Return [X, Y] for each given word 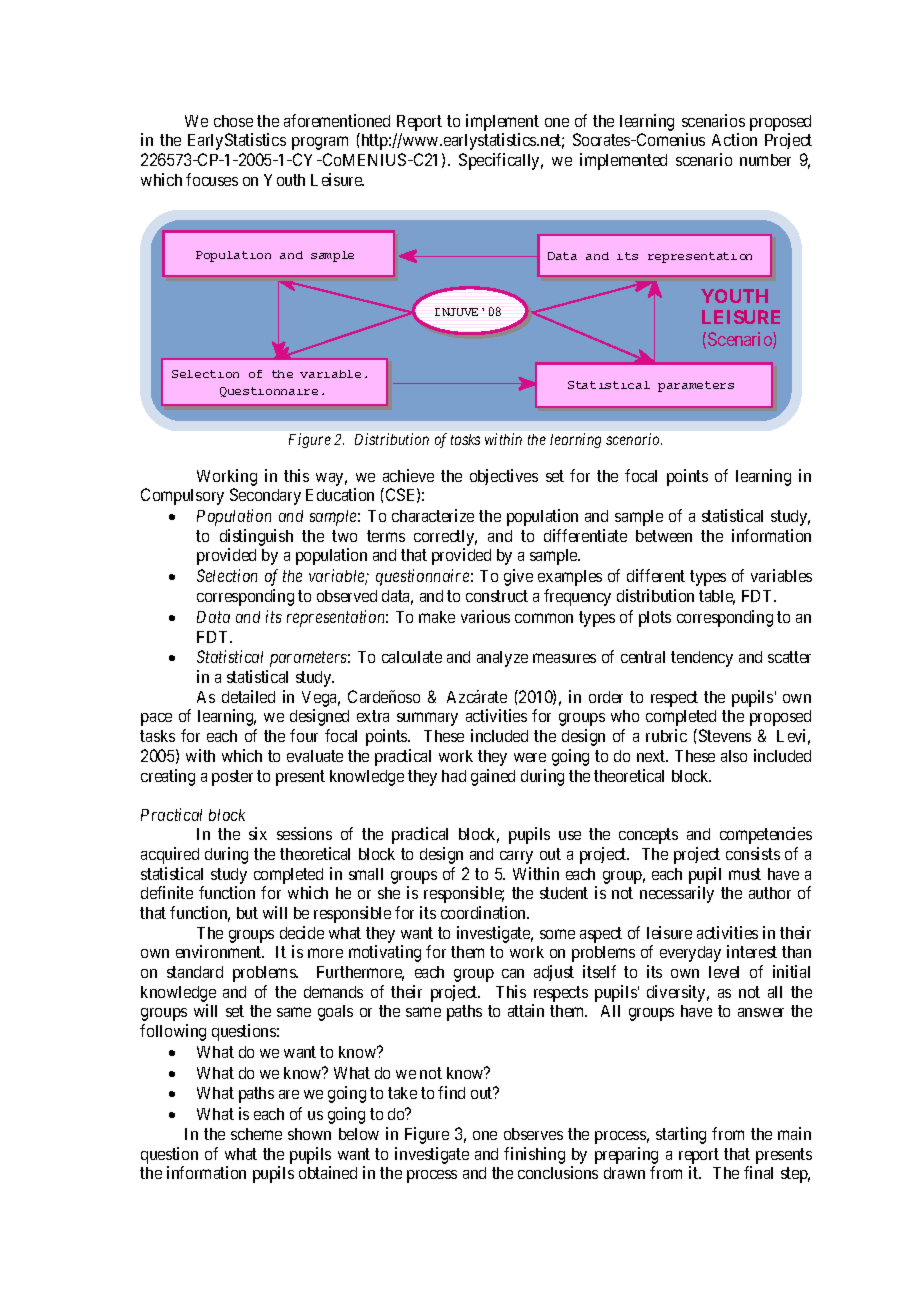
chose [233, 121]
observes [533, 1134]
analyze [502, 659]
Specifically [501, 161]
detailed [248, 696]
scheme [256, 1134]
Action [734, 139]
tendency [702, 659]
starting [681, 1135]
